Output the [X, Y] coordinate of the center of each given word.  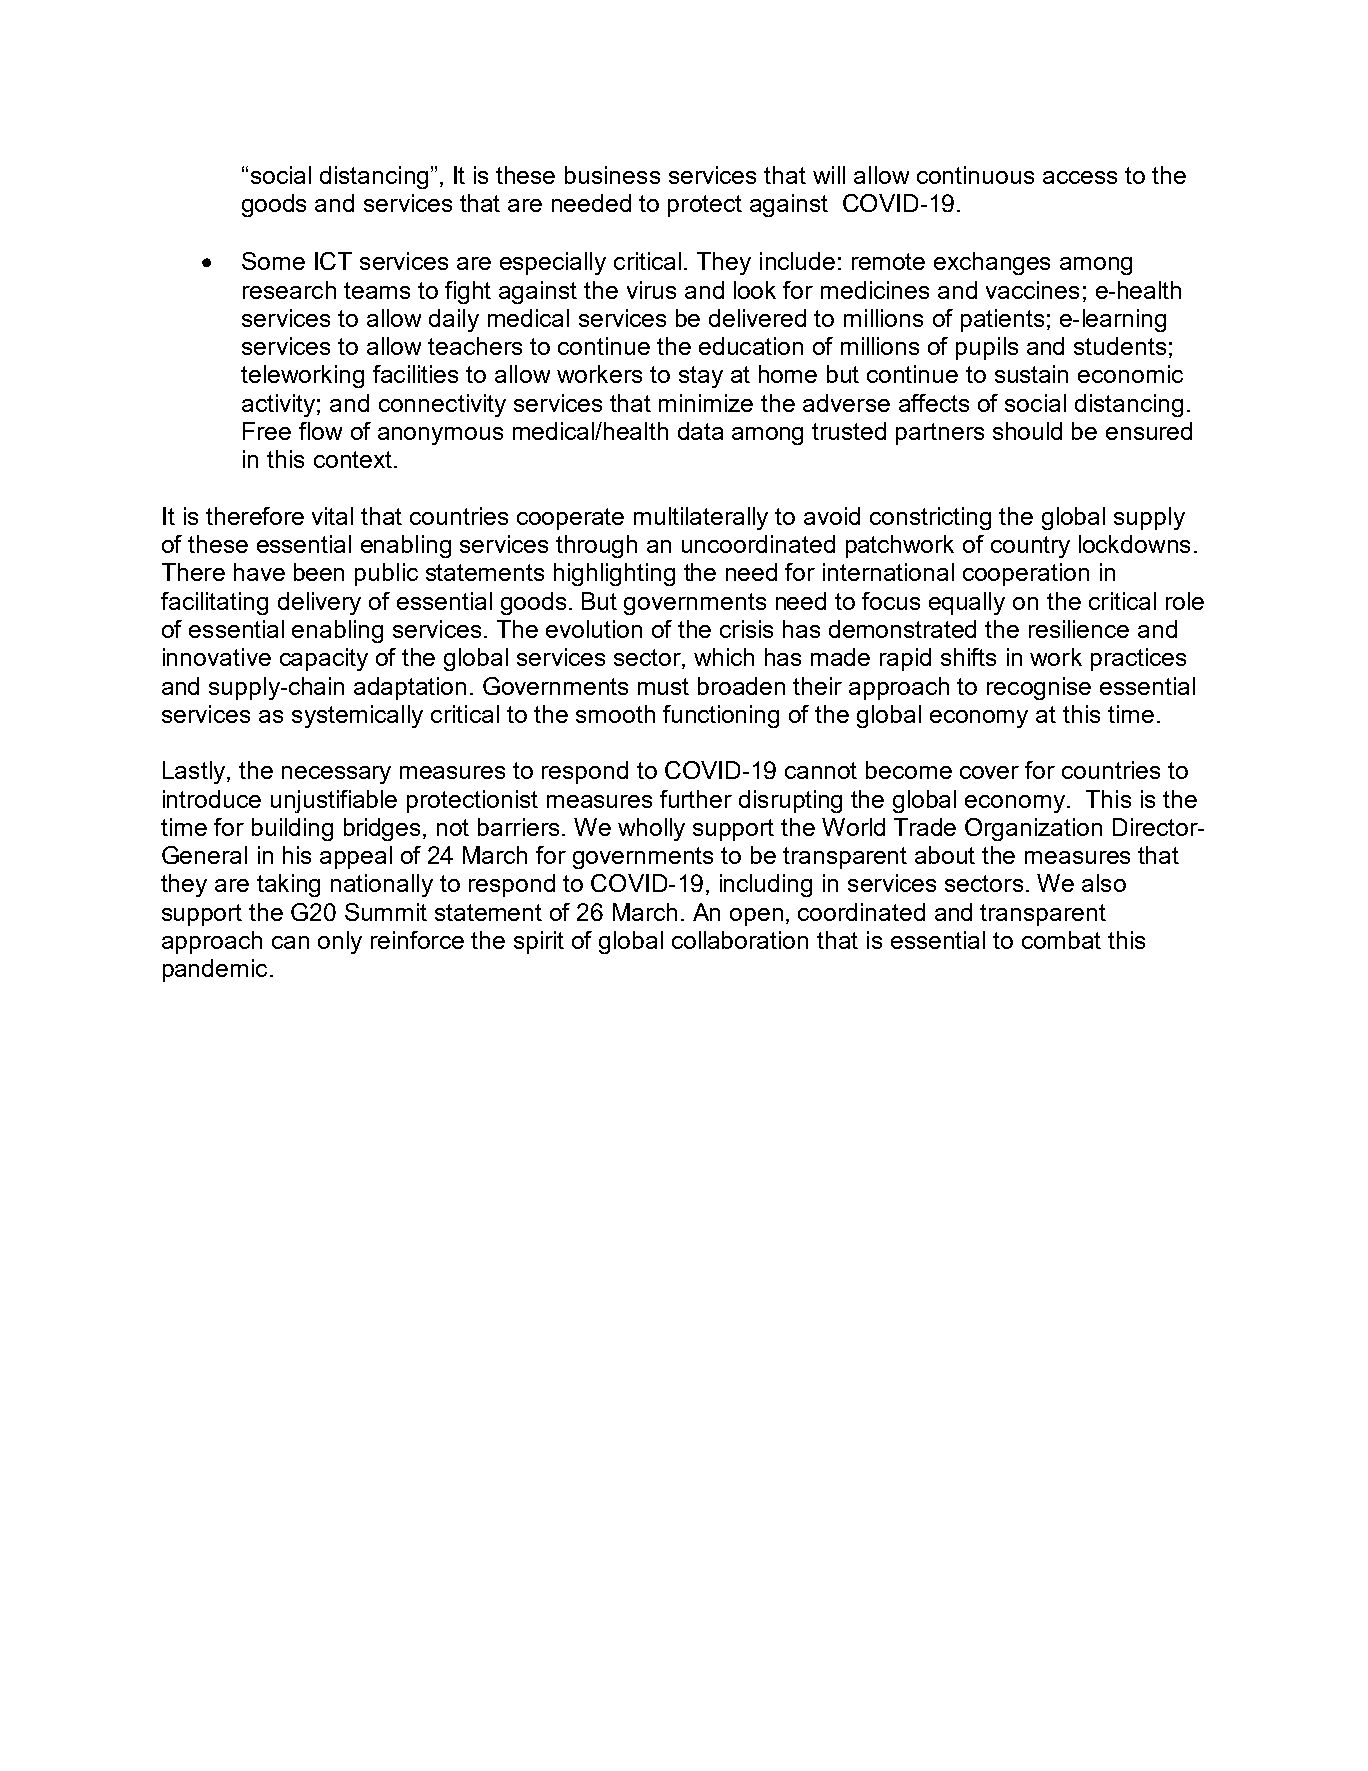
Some [273, 261]
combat [1061, 940]
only [340, 942]
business [612, 175]
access [1080, 177]
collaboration [740, 940]
